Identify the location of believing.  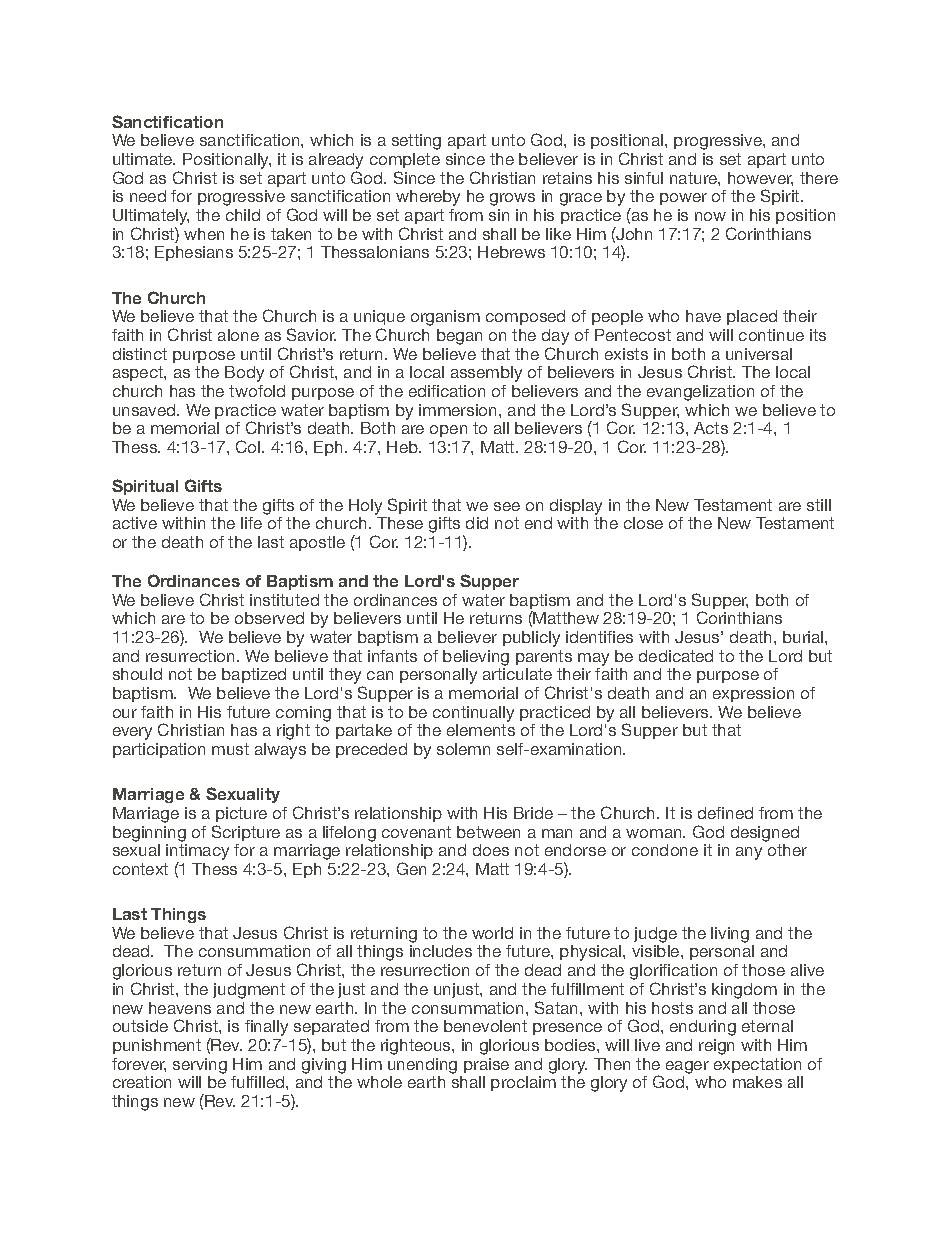
(476, 658).
